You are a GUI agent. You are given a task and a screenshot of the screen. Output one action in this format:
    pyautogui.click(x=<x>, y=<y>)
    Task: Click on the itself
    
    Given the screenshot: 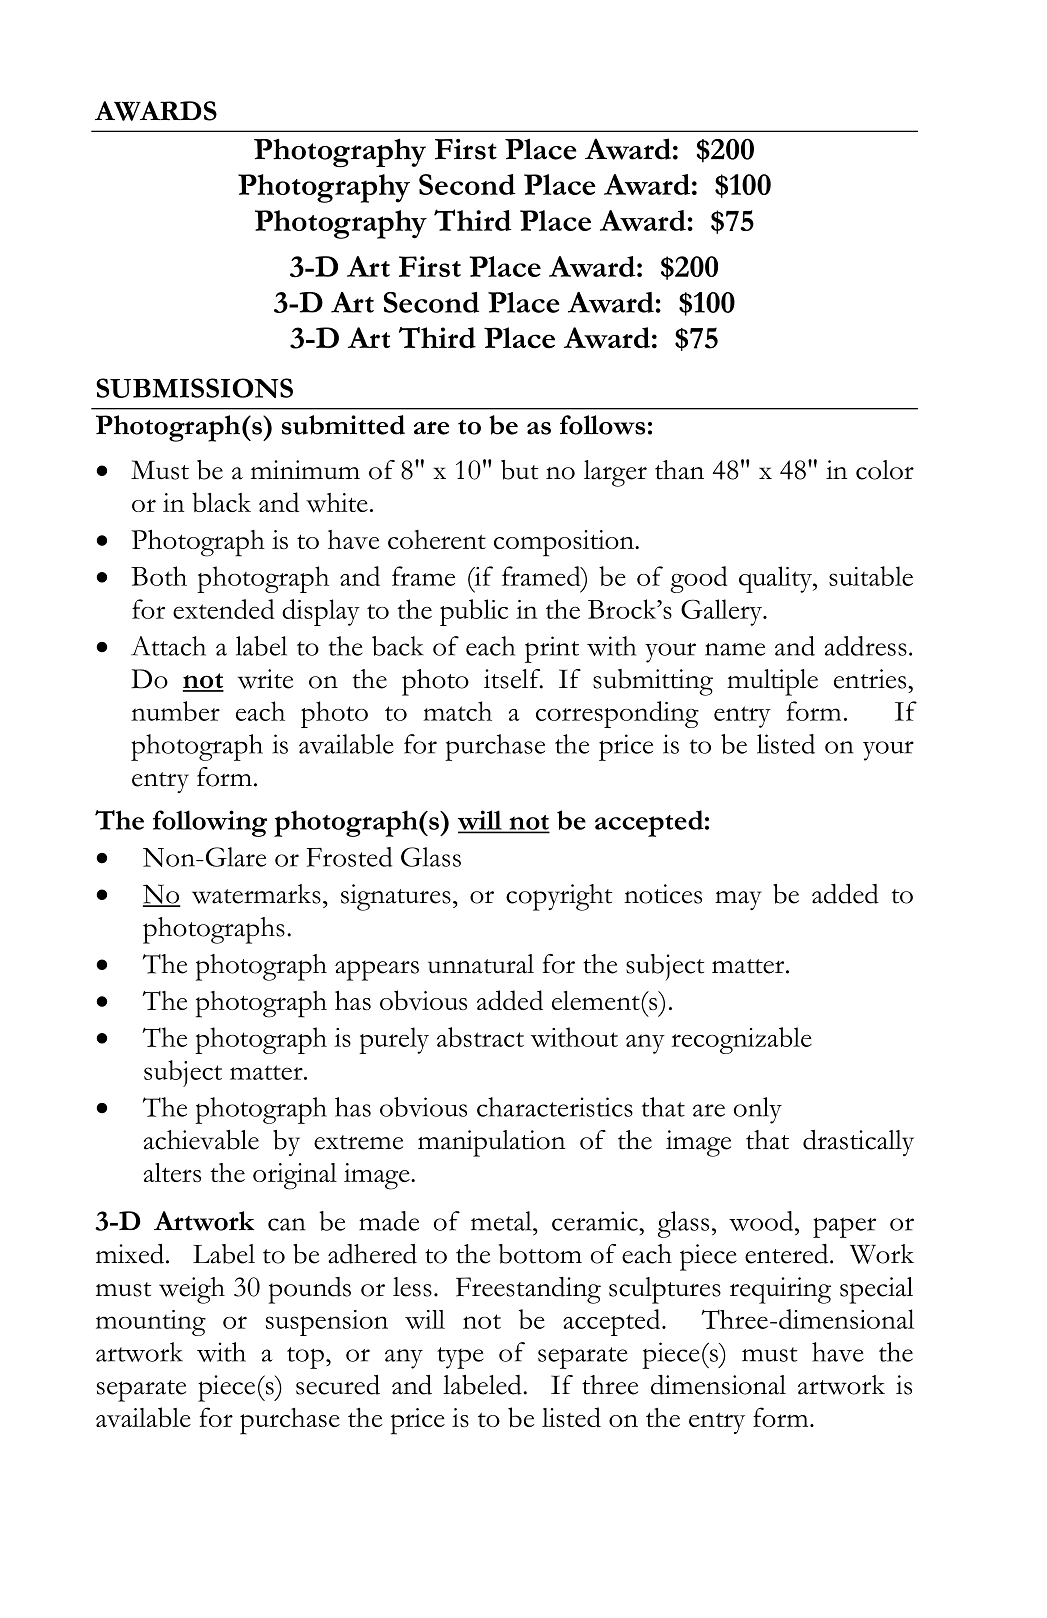 What is the action you would take?
    pyautogui.click(x=513, y=679)
